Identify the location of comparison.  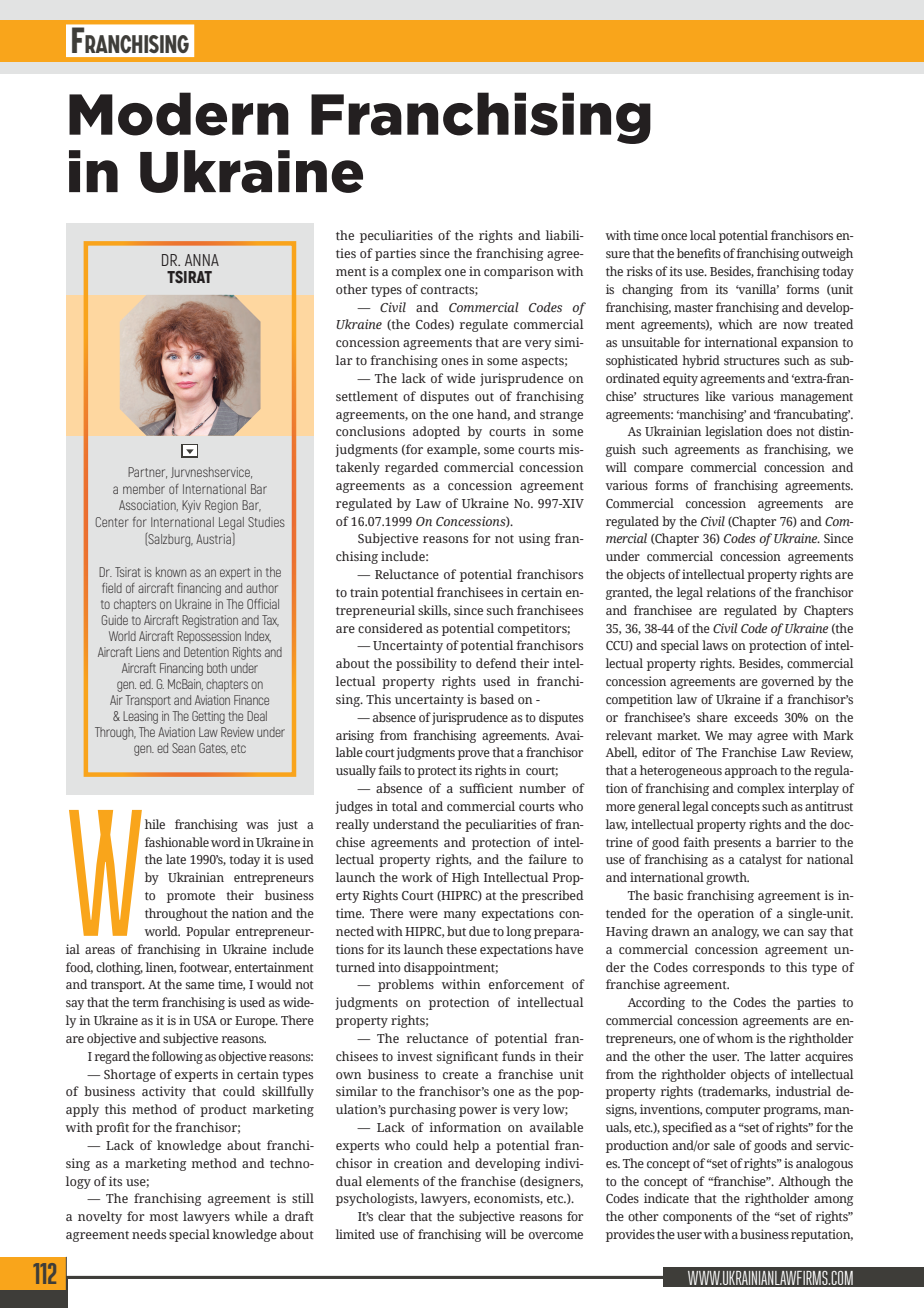
(519, 272).
